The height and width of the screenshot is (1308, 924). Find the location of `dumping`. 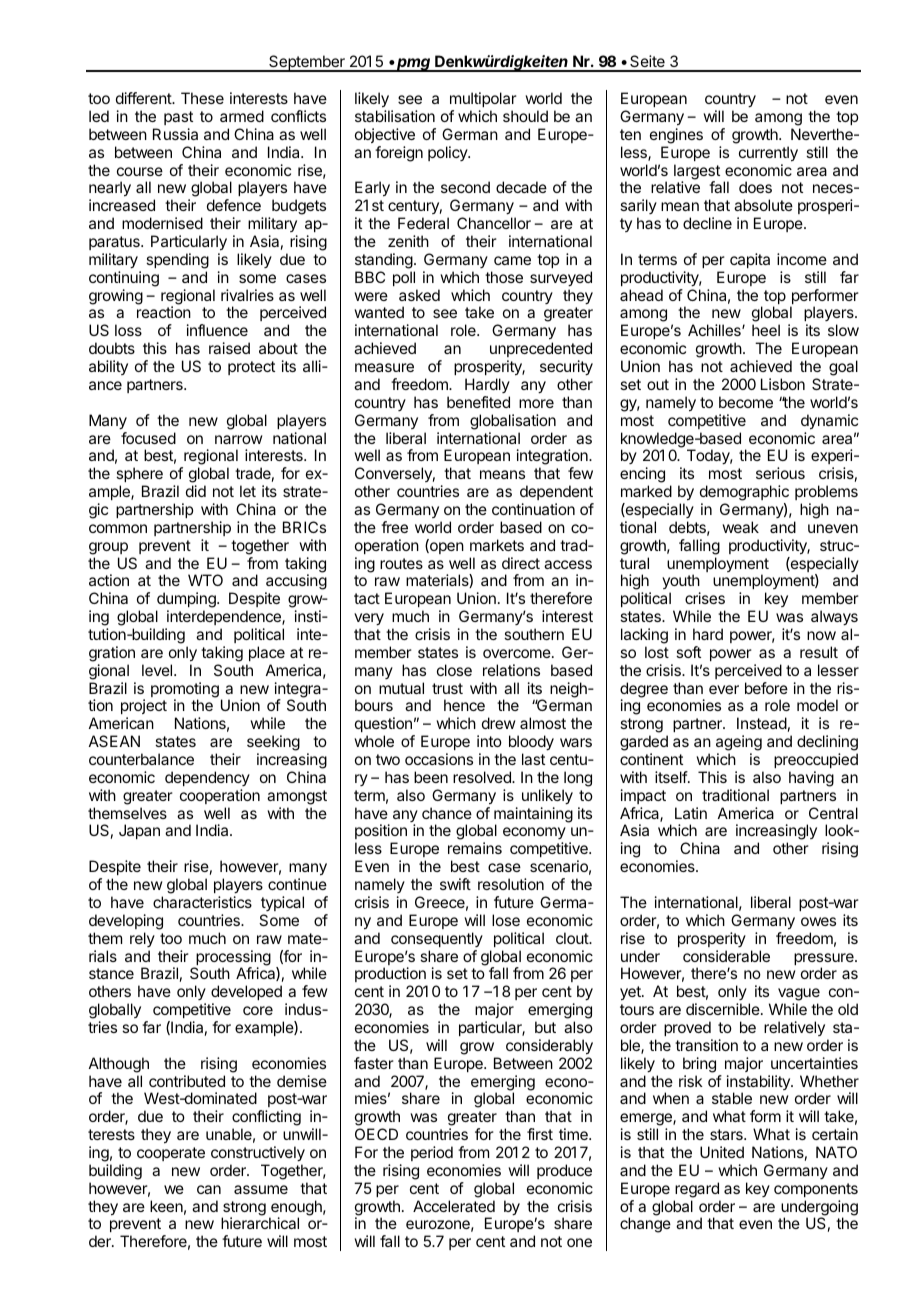

dumping is located at coordinates (187, 601).
